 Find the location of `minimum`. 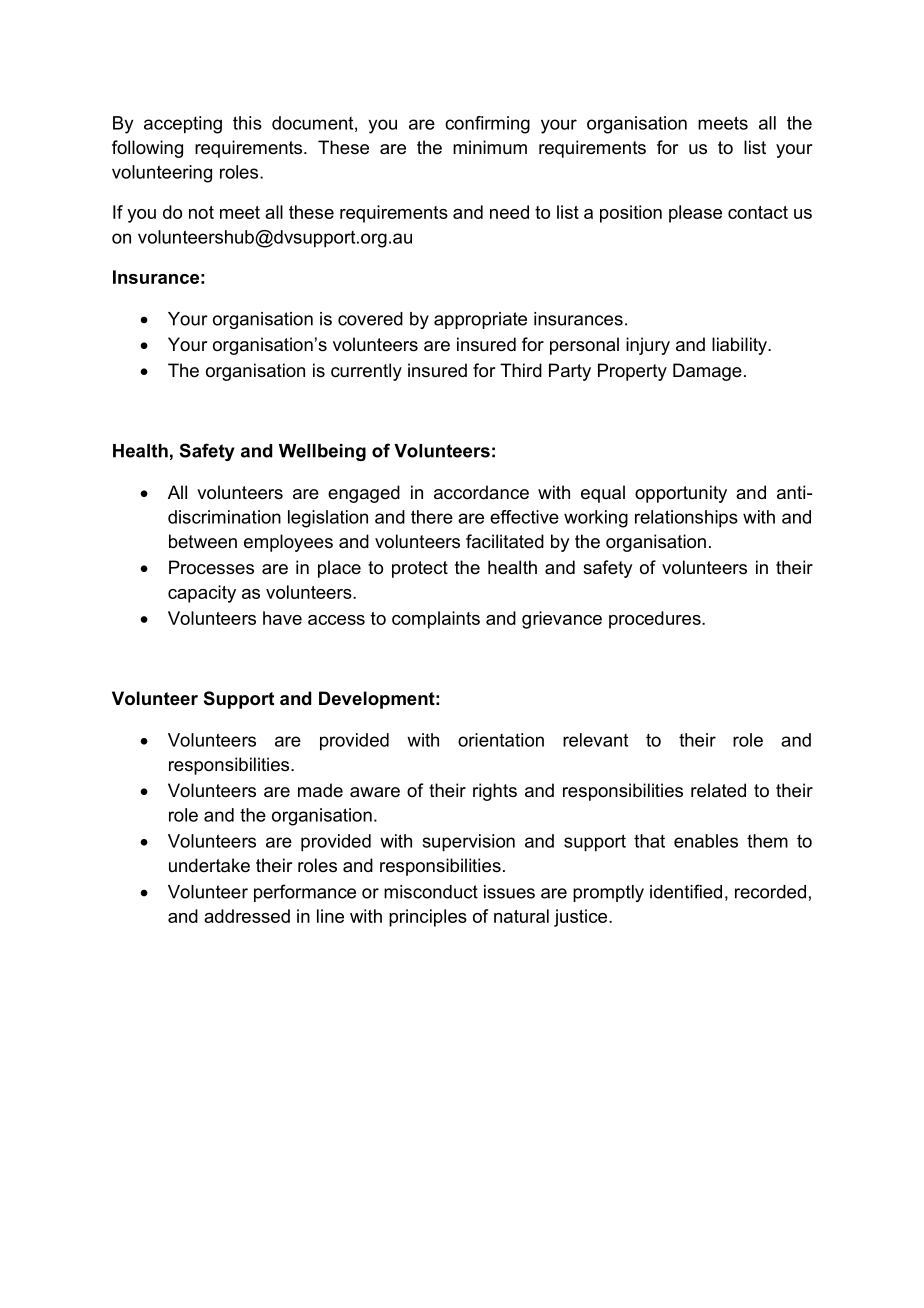

minimum is located at coordinates (490, 147).
